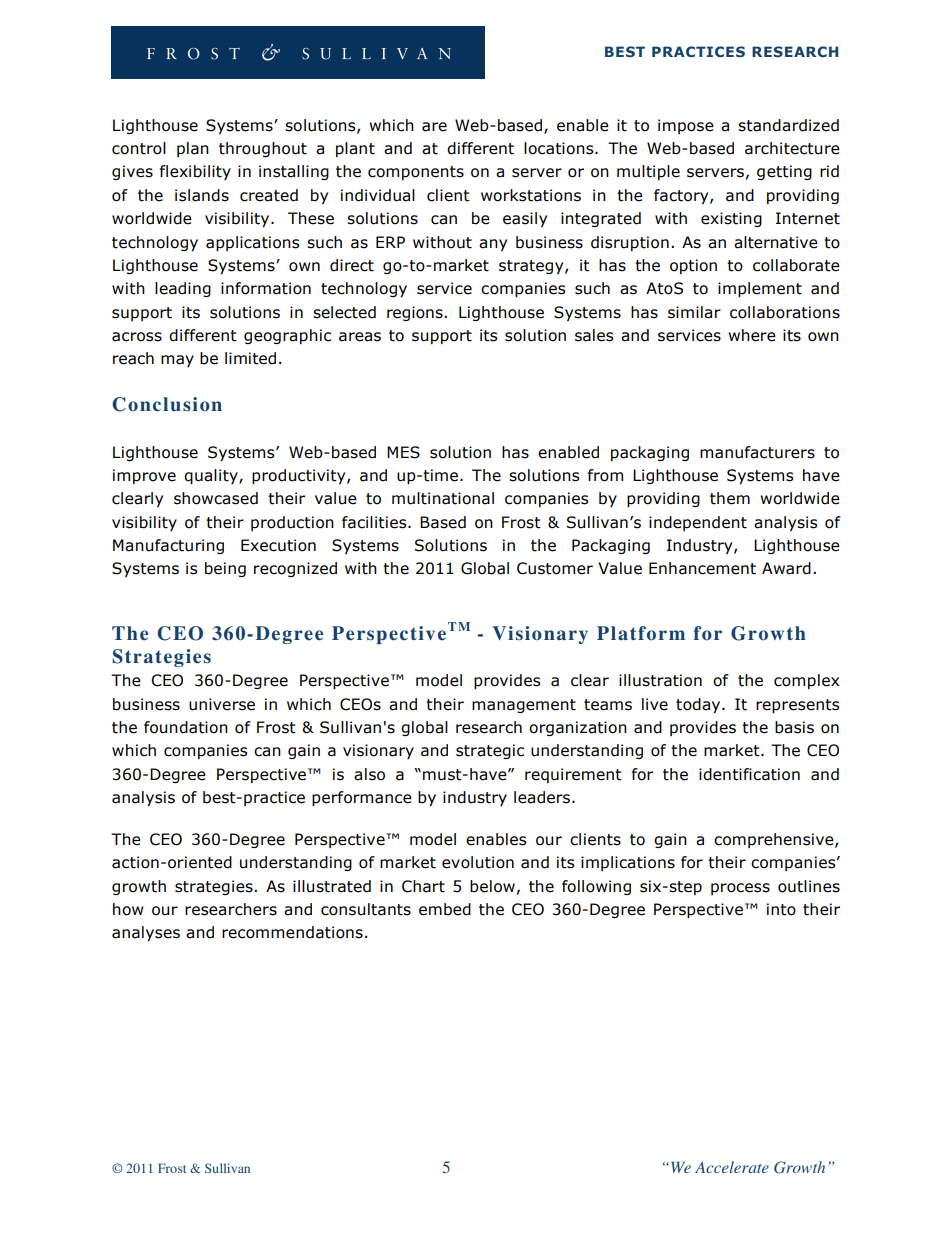  Describe the element at coordinates (443, 498) in the page. I see `multinational` at that location.
